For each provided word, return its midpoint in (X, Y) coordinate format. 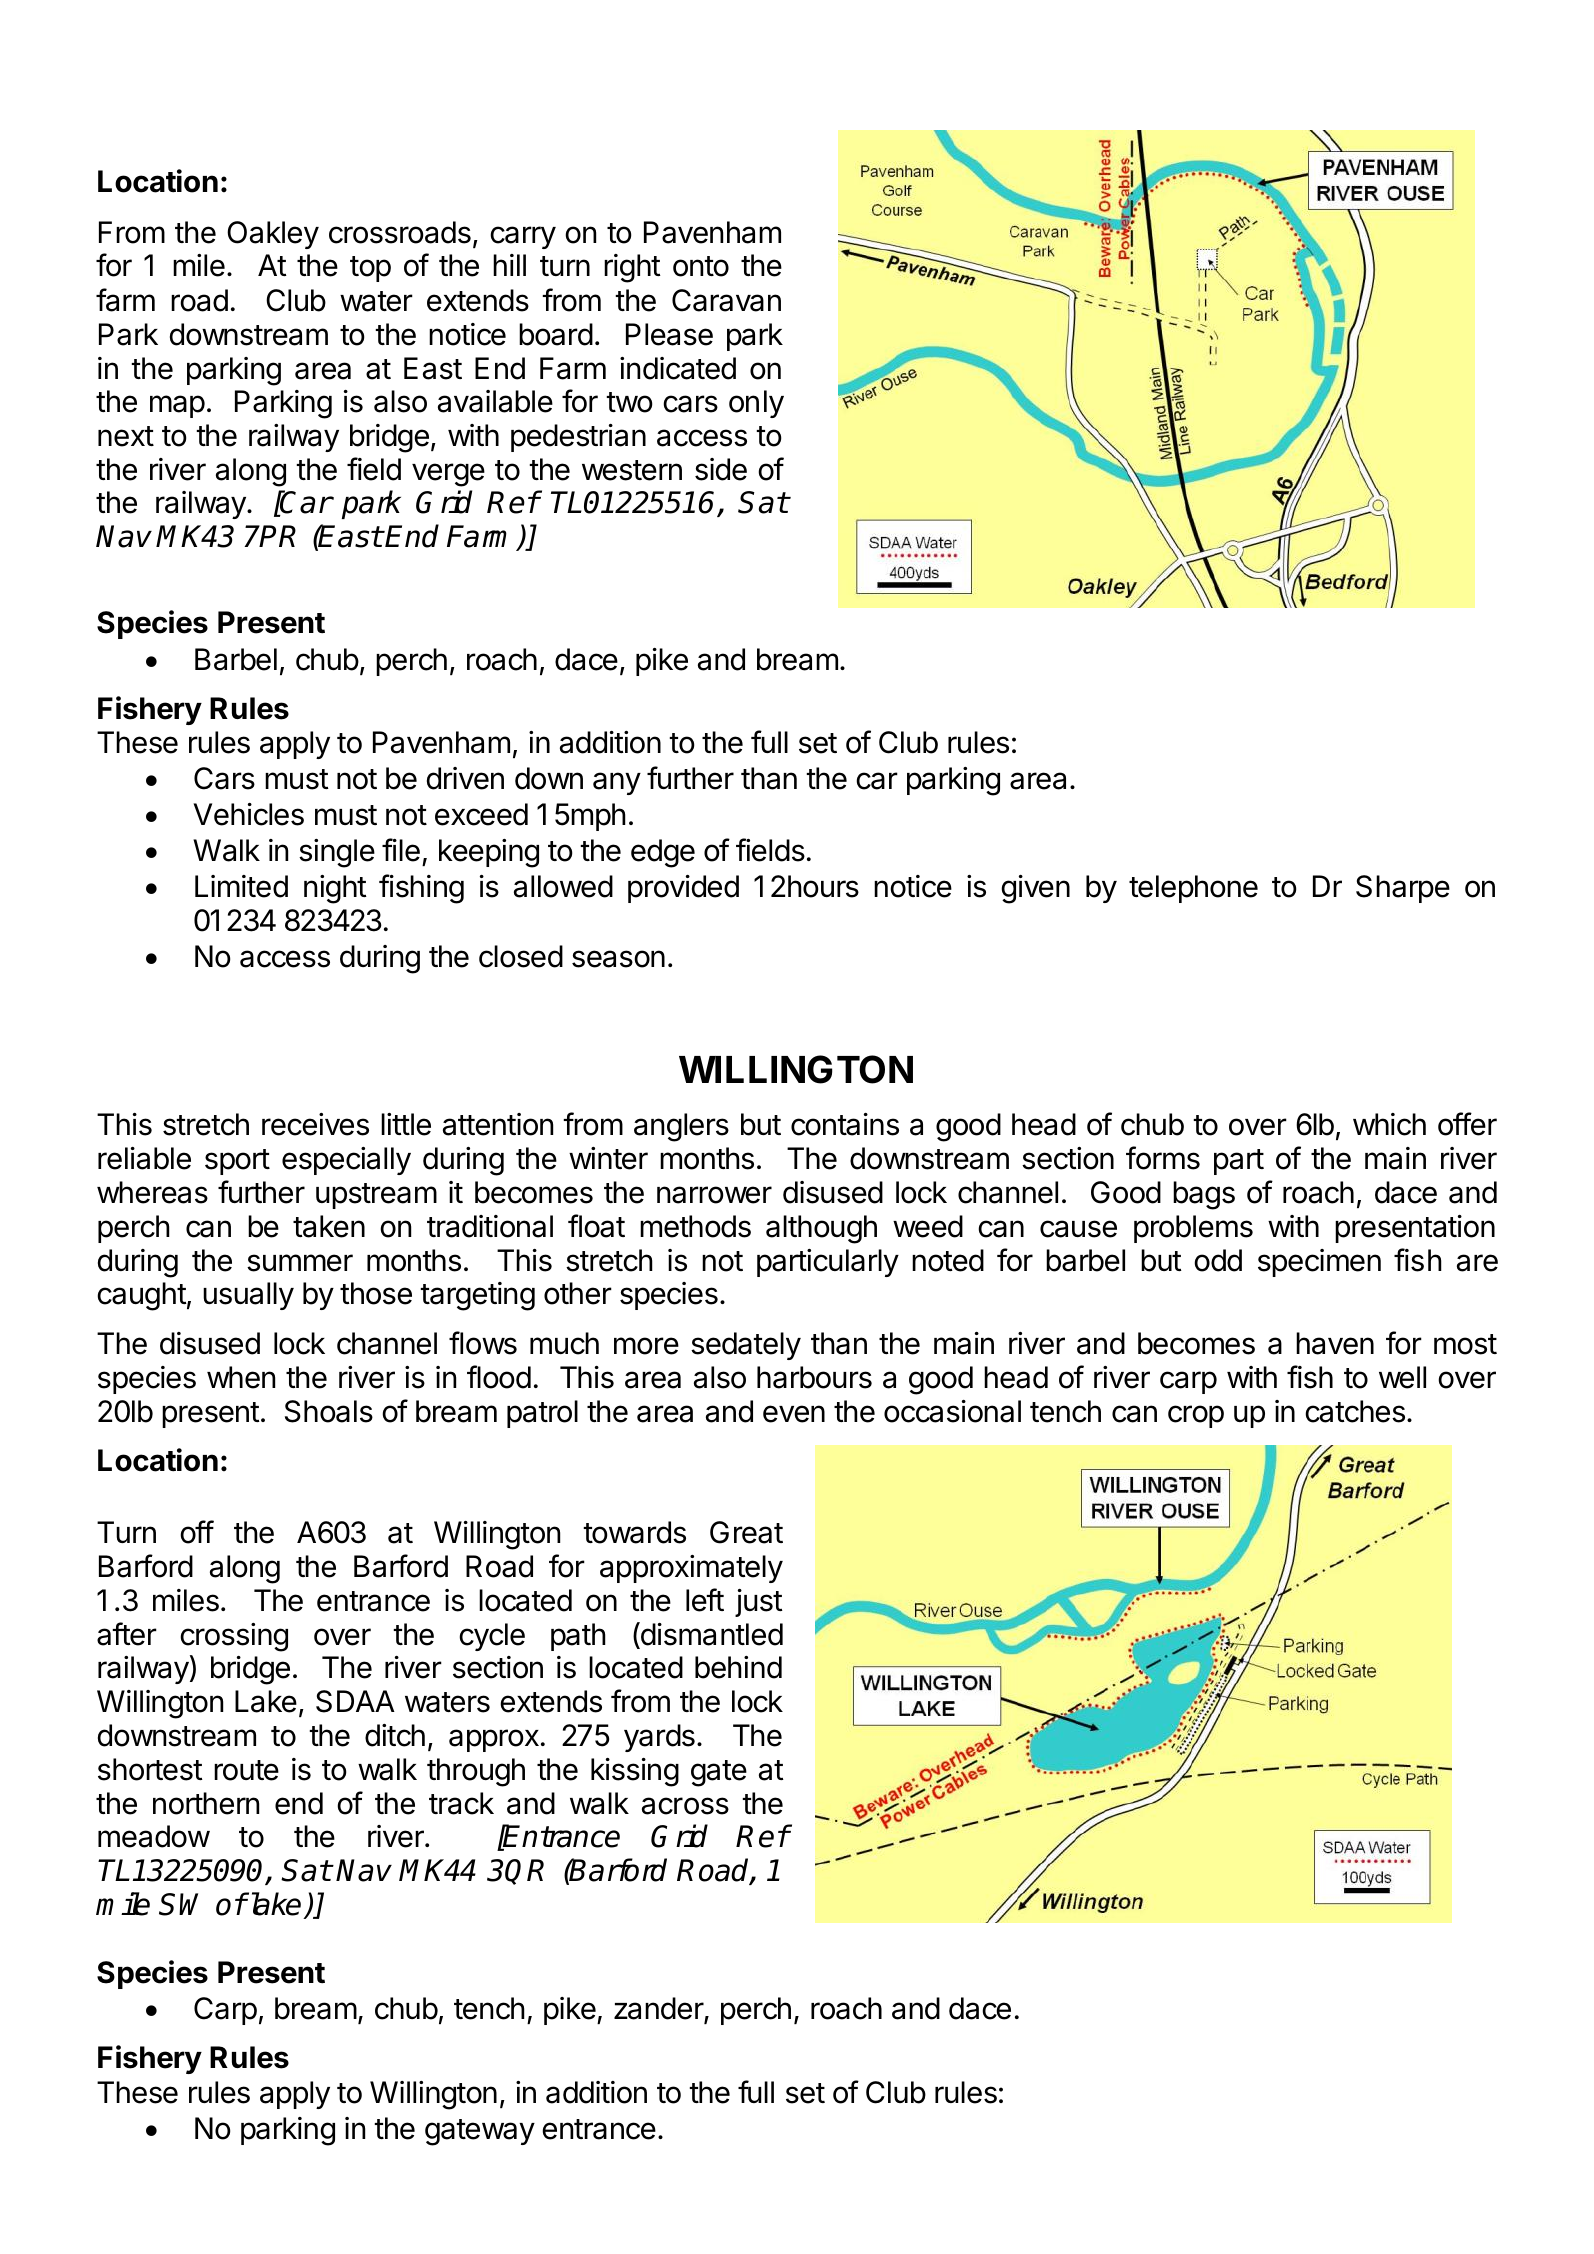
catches (1355, 1411)
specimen (1319, 1263)
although (821, 1229)
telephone (1193, 889)
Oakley (273, 235)
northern (206, 1803)
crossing (234, 1637)
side (721, 469)
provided (683, 889)
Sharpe (1403, 889)
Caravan (726, 300)
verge (448, 475)
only (756, 404)
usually (248, 1296)
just (759, 1603)
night (335, 889)
